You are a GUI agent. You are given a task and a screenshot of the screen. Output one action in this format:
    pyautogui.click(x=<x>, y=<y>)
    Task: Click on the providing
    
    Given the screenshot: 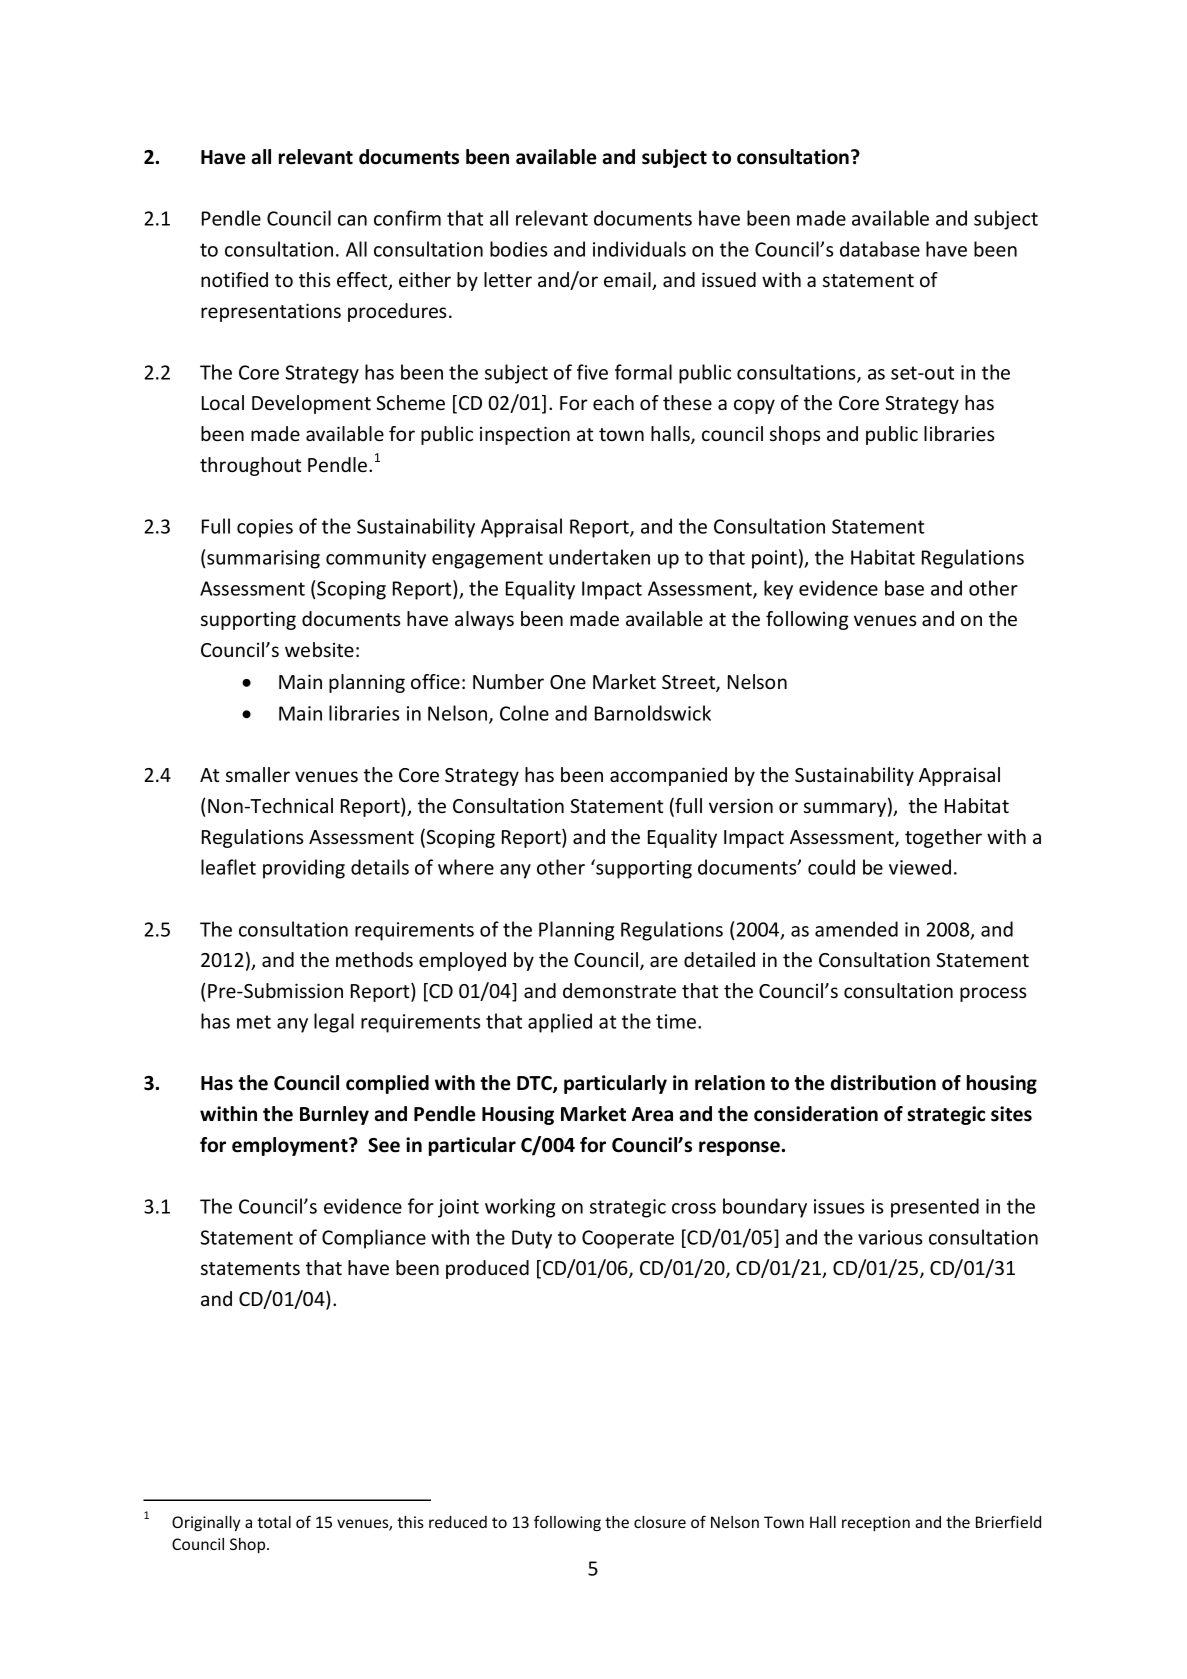 What is the action you would take?
    pyautogui.click(x=304, y=869)
